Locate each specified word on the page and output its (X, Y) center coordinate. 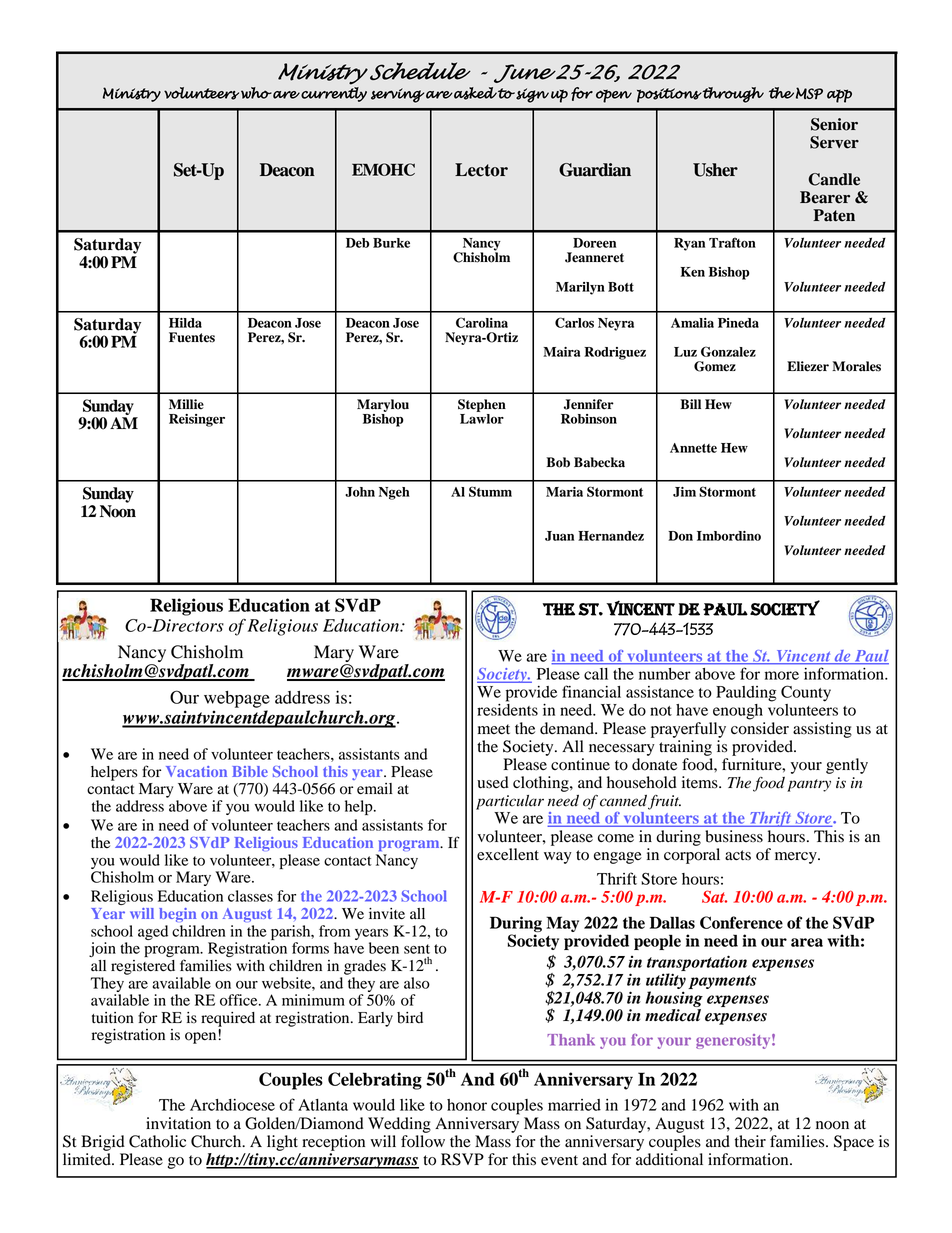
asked (475, 93)
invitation (178, 1123)
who (256, 93)
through (733, 95)
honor (467, 1105)
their (750, 1141)
